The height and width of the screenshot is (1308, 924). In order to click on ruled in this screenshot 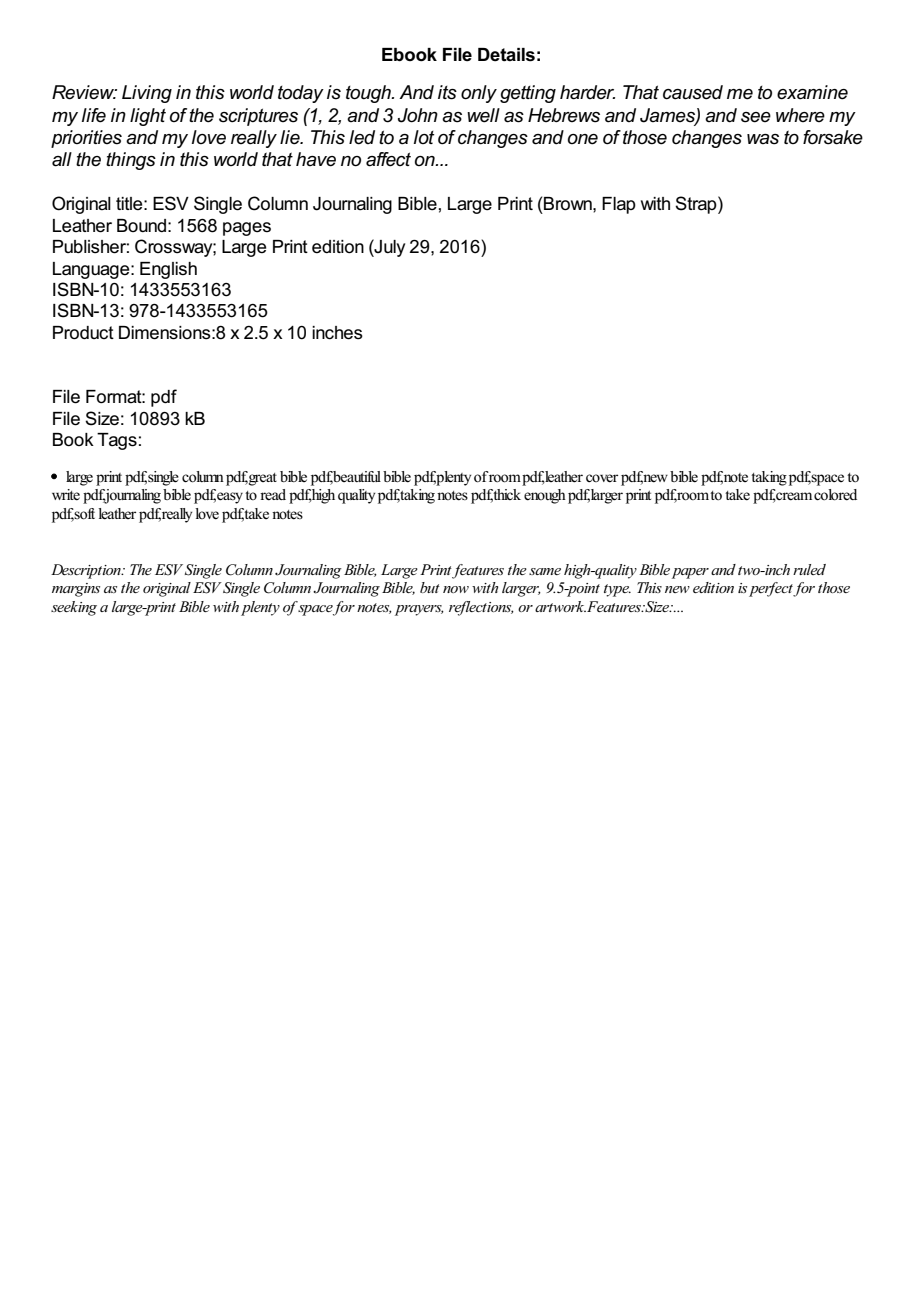, I will do `click(809, 569)`.
